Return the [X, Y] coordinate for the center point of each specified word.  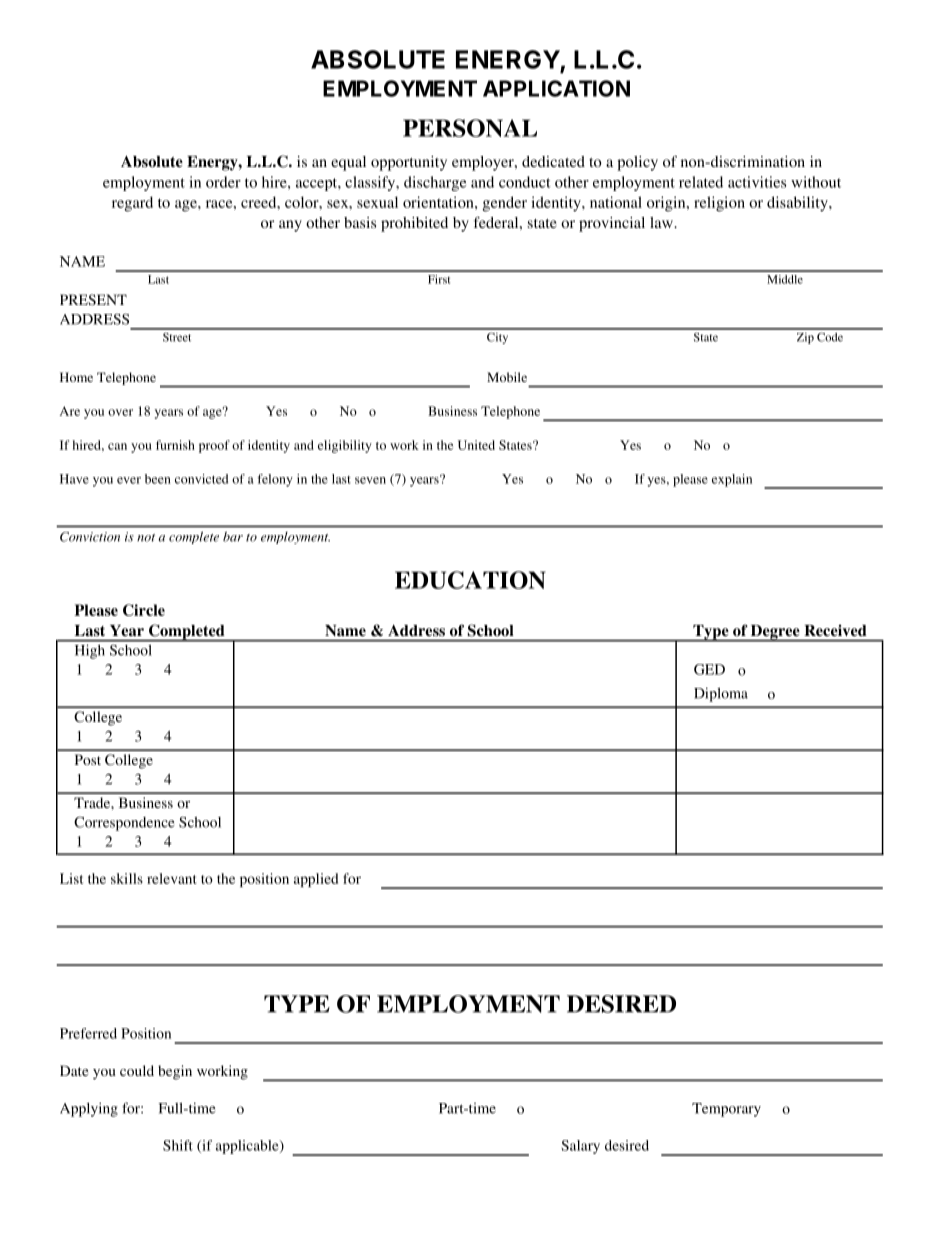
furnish [175, 445]
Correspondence [124, 824]
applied [316, 880]
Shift [178, 1145]
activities [757, 182]
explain [732, 480]
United [476, 445]
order [223, 182]
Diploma [721, 694]
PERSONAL [470, 128]
